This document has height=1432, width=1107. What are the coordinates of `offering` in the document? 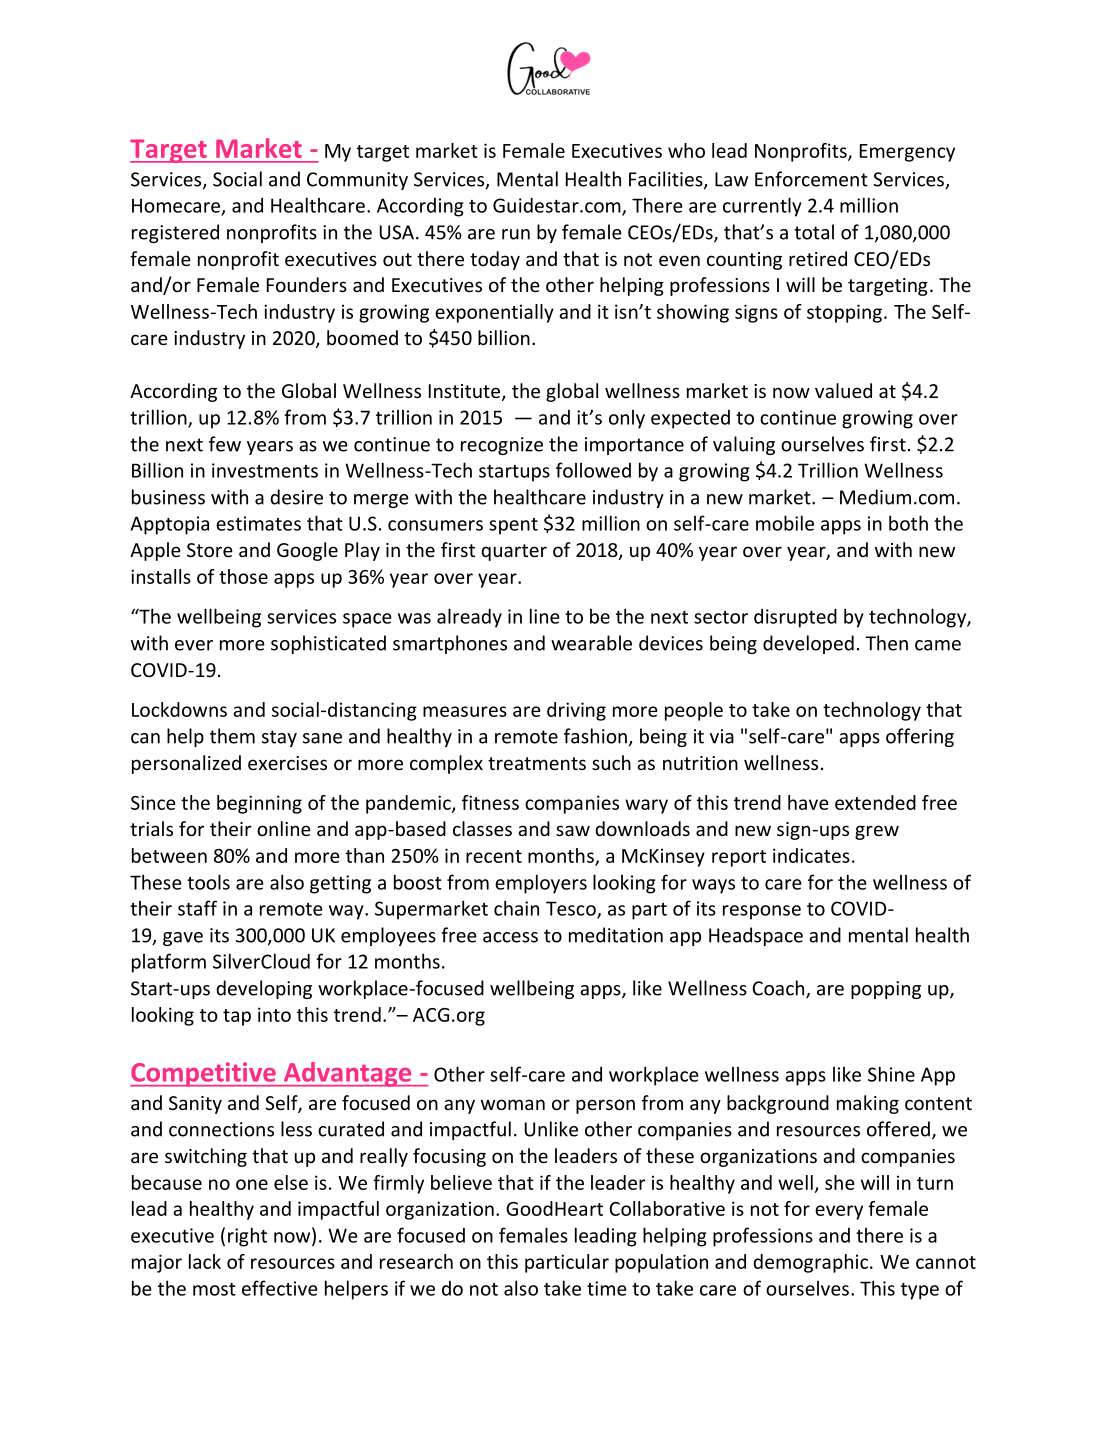 It's located at (920, 737).
